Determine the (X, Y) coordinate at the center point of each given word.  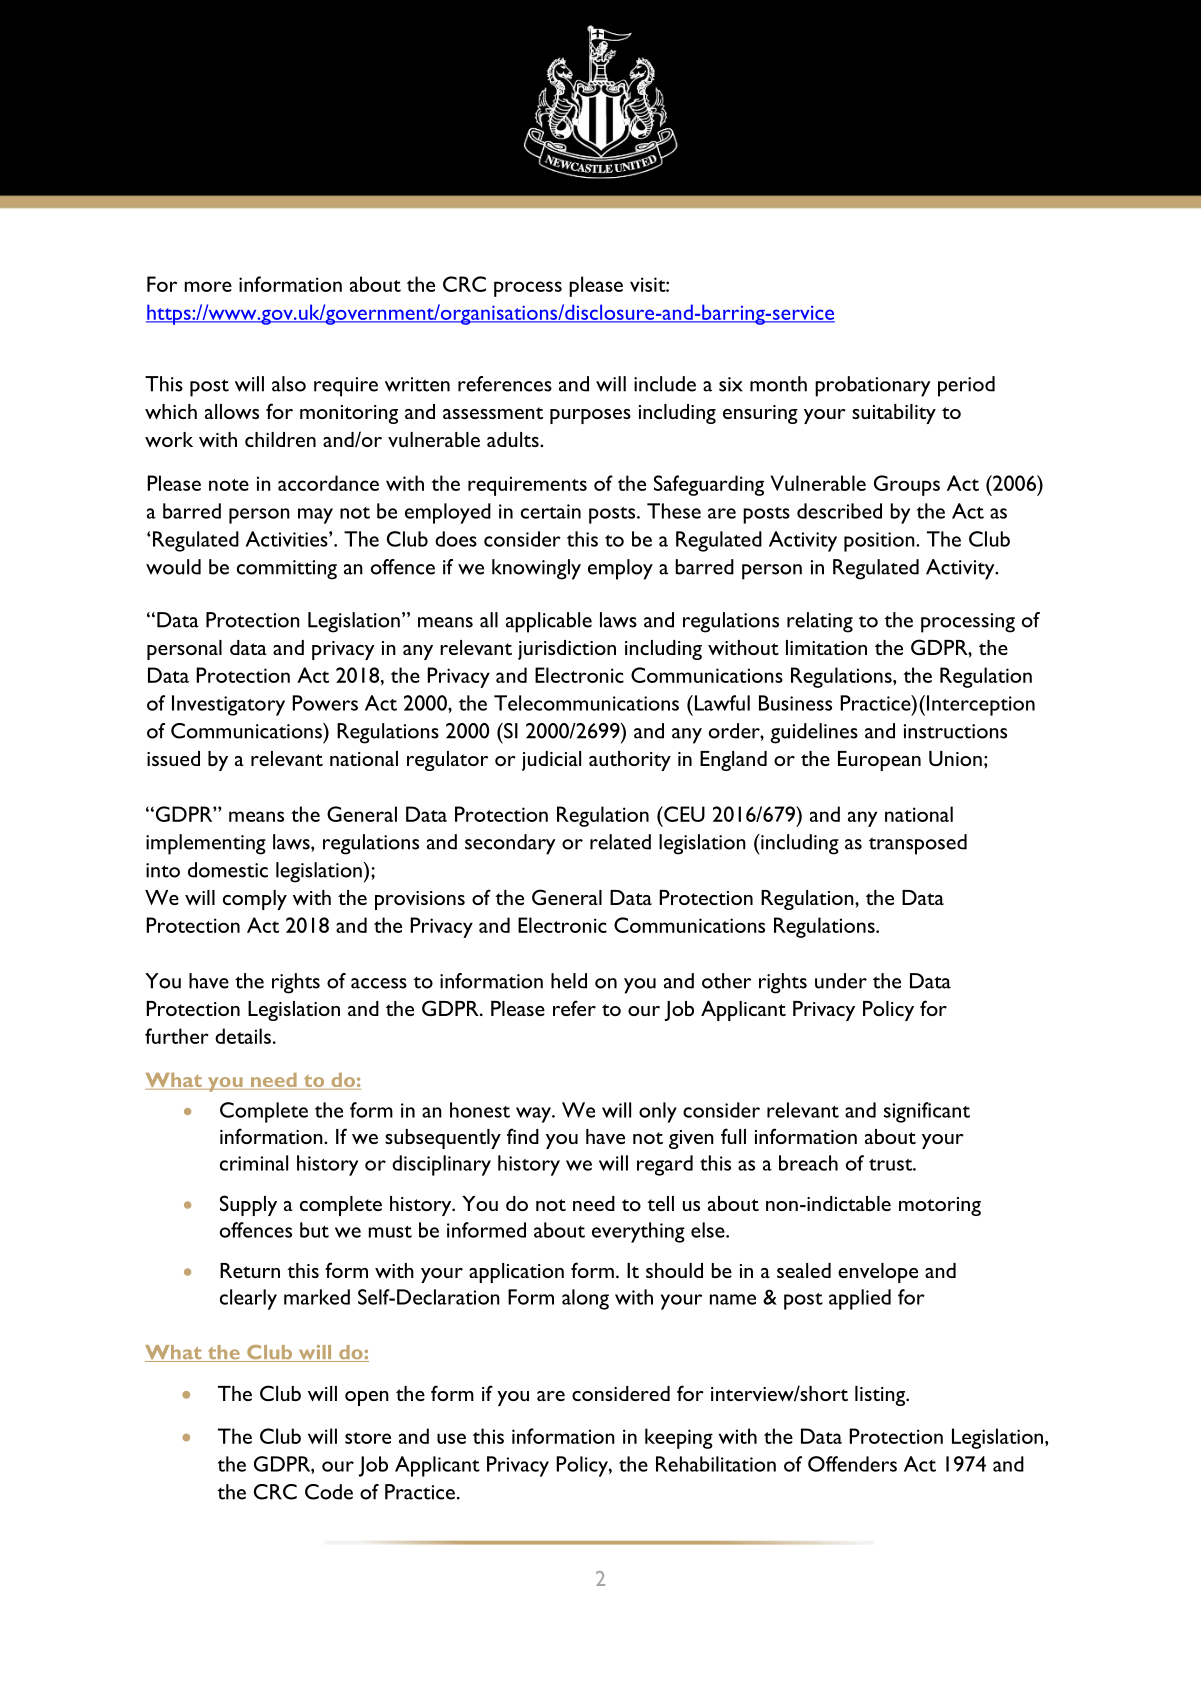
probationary (873, 386)
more (208, 286)
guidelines (814, 733)
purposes (590, 416)
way (535, 1115)
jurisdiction (567, 650)
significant (927, 1112)
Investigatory (228, 705)
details (243, 1036)
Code (329, 1492)
